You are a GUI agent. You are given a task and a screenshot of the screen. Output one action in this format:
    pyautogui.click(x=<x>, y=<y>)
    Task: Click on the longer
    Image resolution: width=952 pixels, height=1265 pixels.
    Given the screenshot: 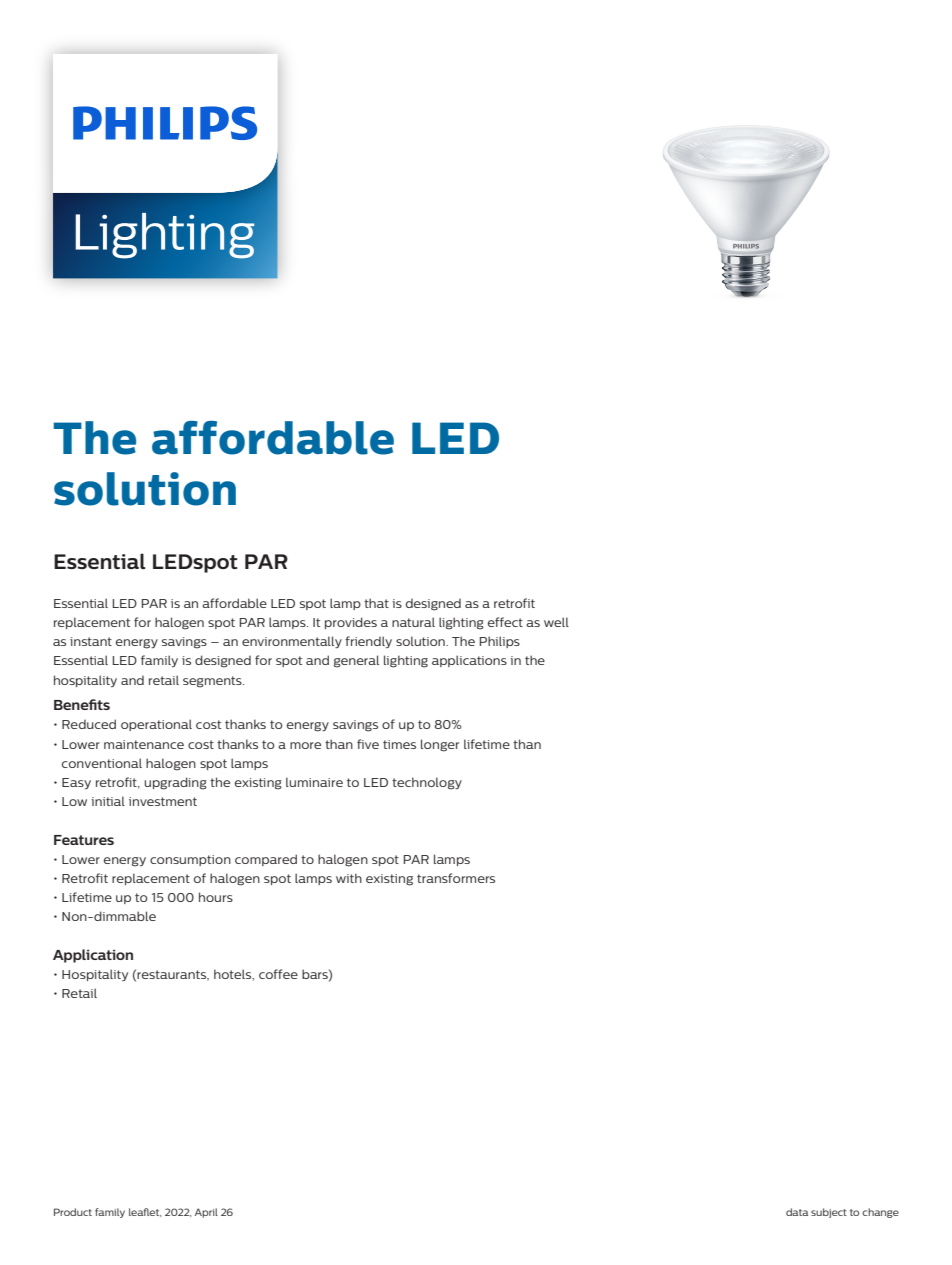 What is the action you would take?
    pyautogui.click(x=440, y=745)
